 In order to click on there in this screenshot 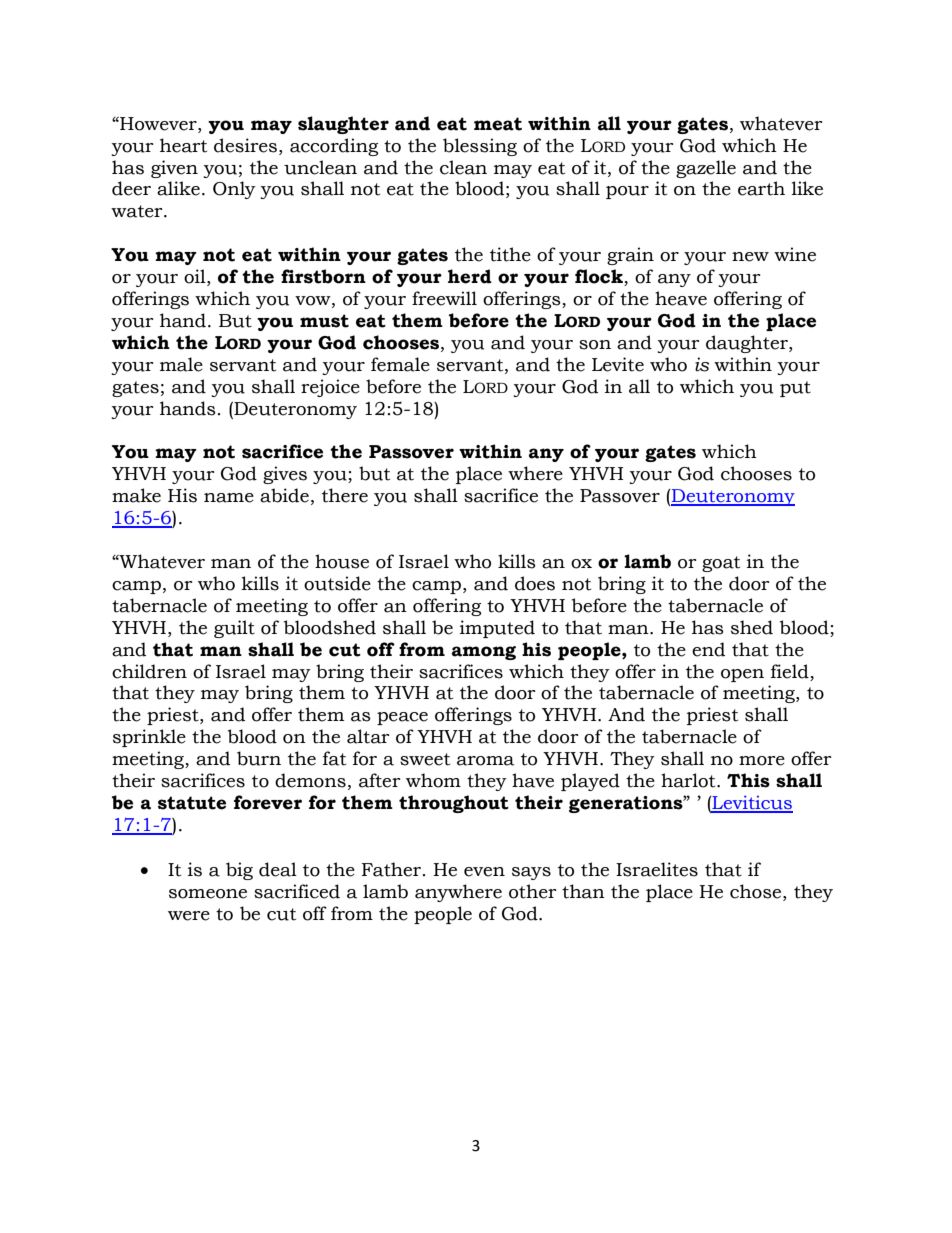, I will do `click(345, 495)`.
